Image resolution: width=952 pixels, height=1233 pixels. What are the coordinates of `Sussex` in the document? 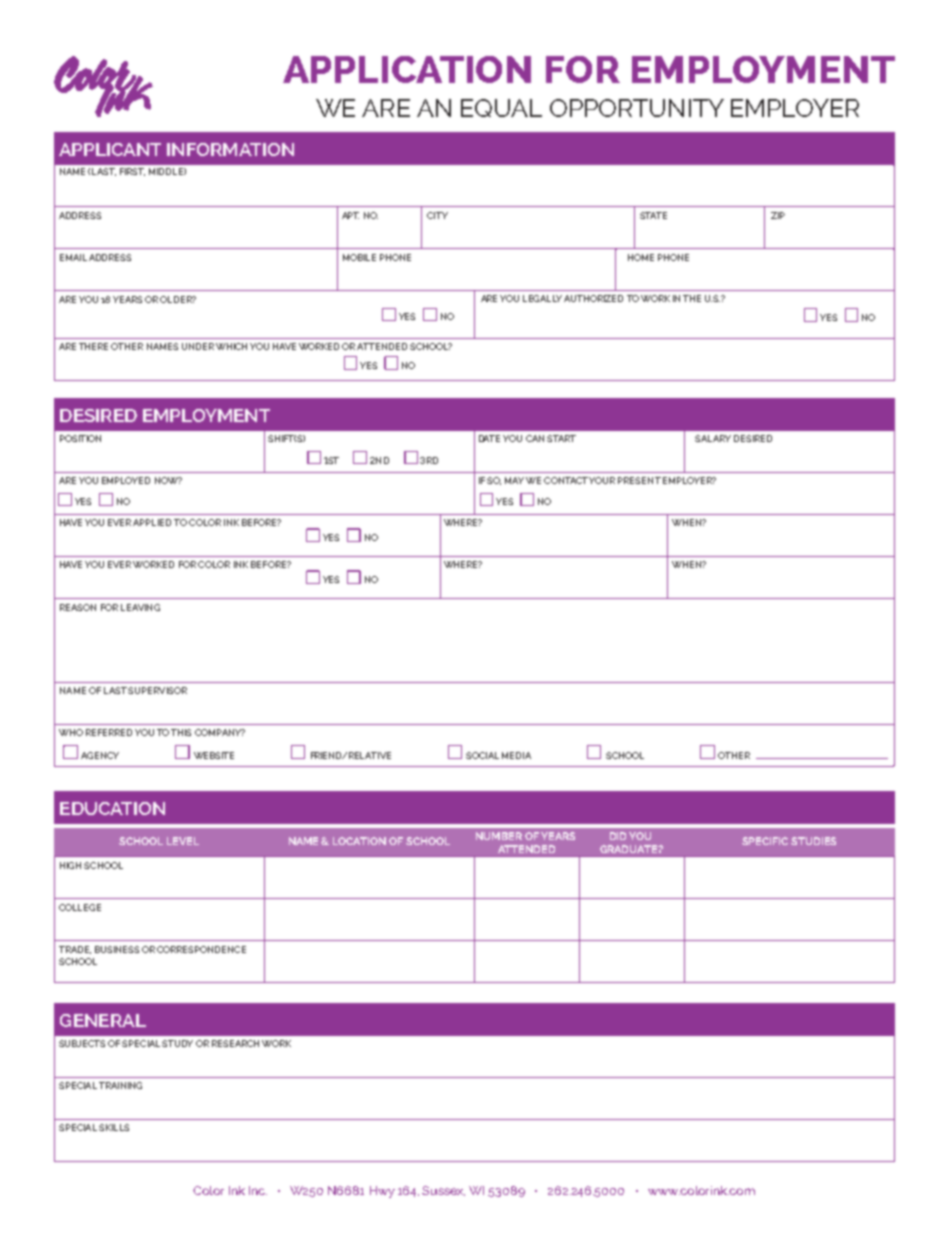 It's located at (443, 1191).
